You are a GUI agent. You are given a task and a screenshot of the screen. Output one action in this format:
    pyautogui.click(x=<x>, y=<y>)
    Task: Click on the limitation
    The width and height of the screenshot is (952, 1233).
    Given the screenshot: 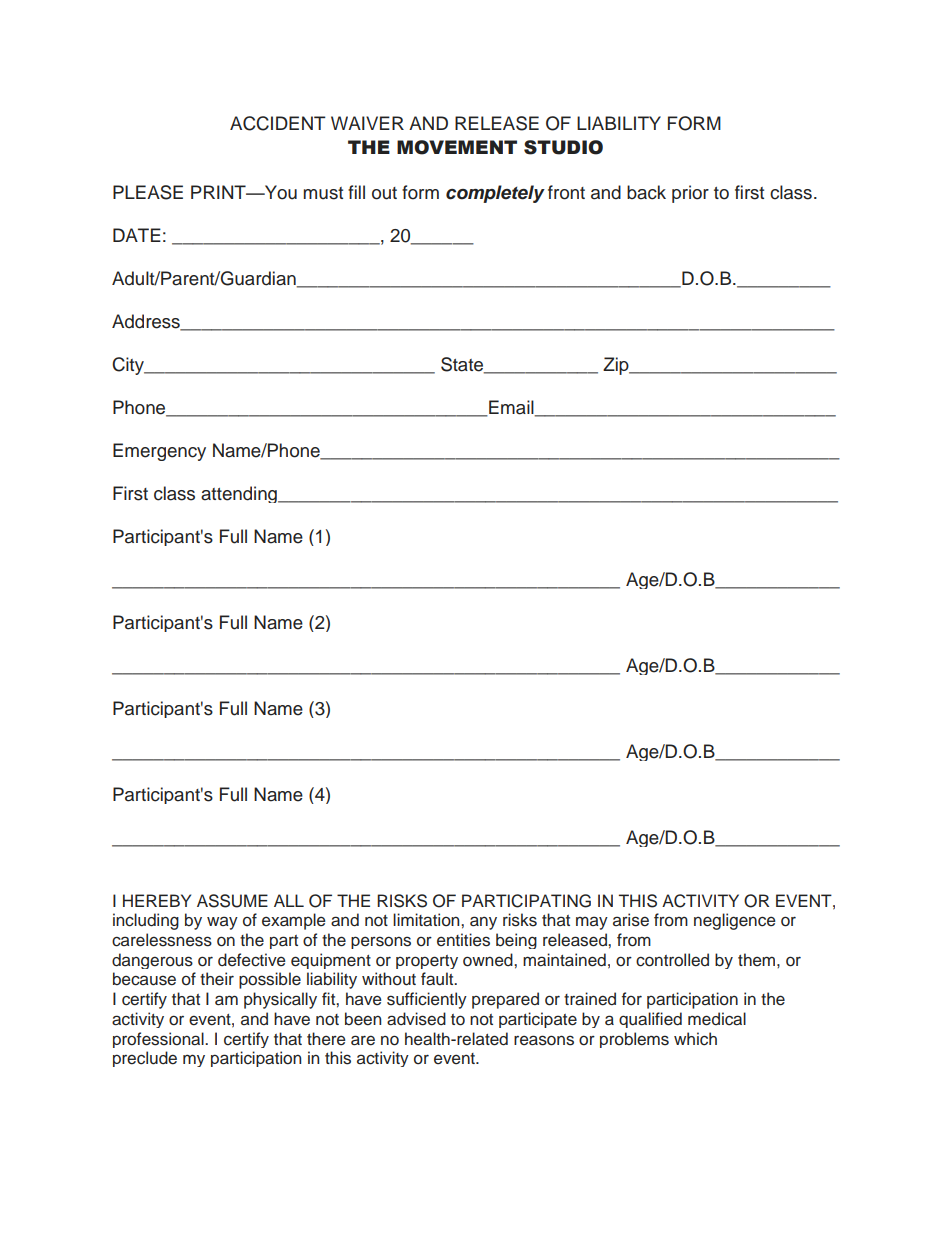 What is the action you would take?
    pyautogui.click(x=427, y=920)
